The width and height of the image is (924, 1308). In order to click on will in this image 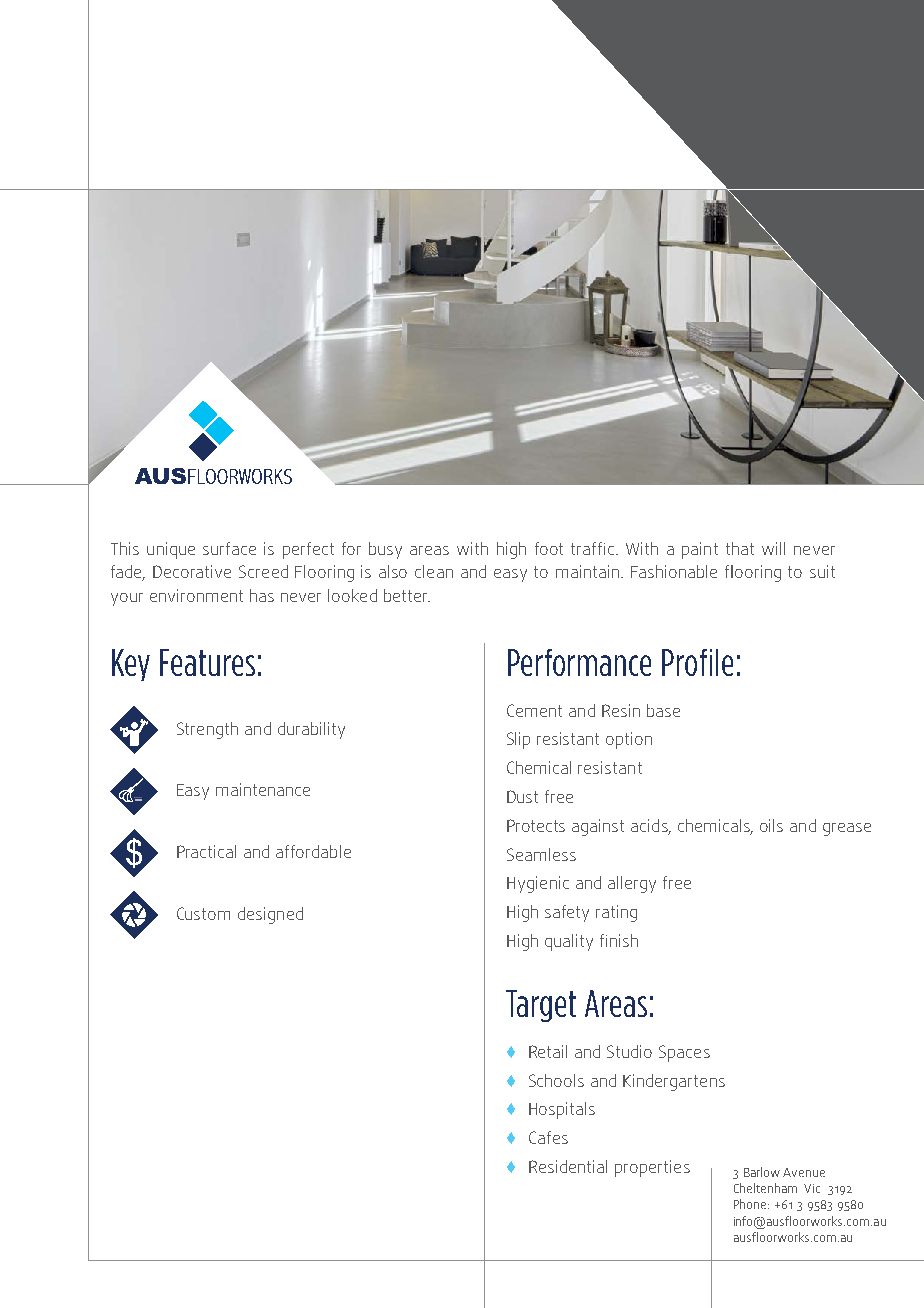, I will do `click(773, 548)`.
